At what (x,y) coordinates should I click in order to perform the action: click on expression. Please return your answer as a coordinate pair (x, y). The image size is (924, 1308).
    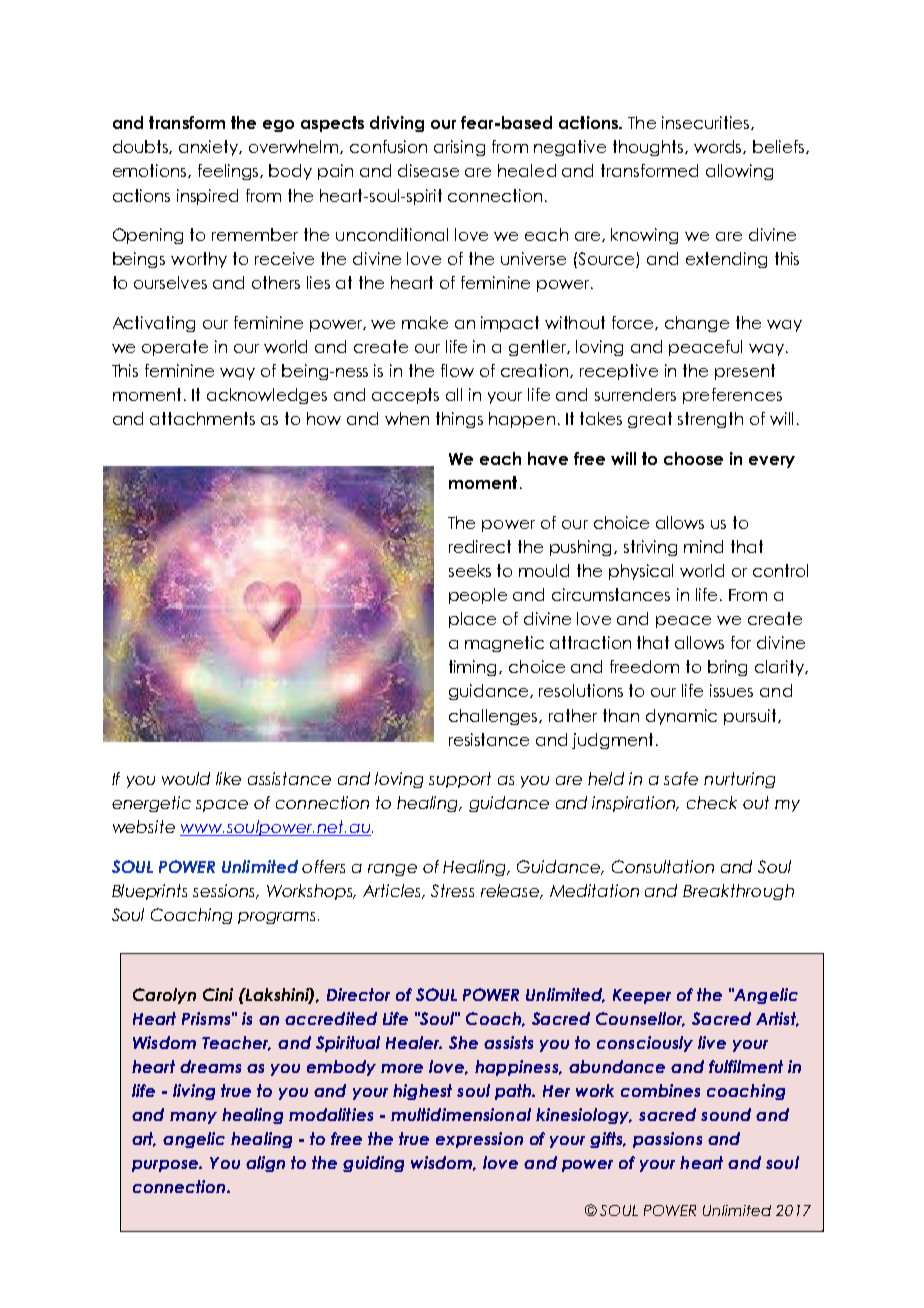
    Looking at the image, I should click on (479, 1140).
